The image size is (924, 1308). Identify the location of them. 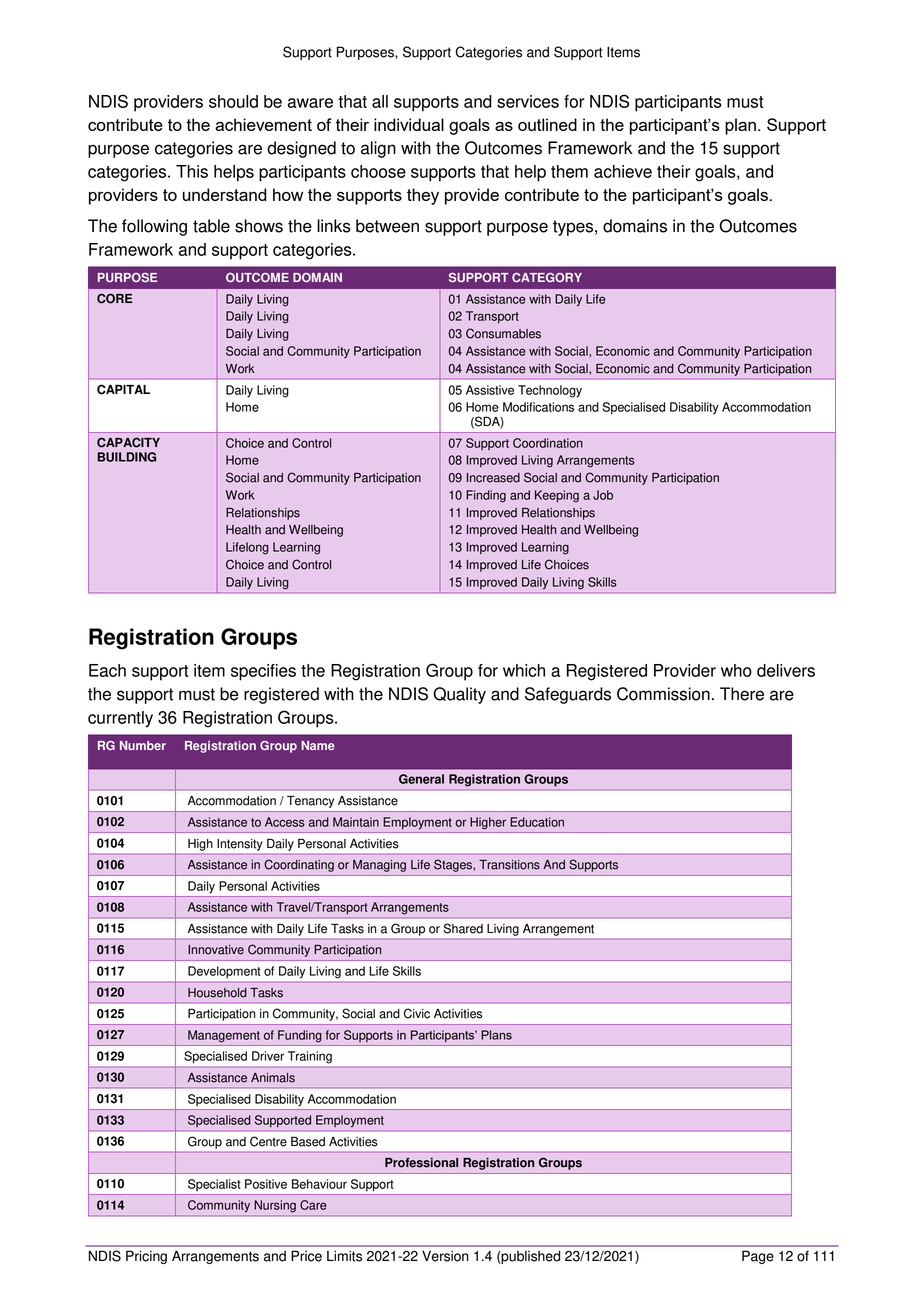
(569, 171).
